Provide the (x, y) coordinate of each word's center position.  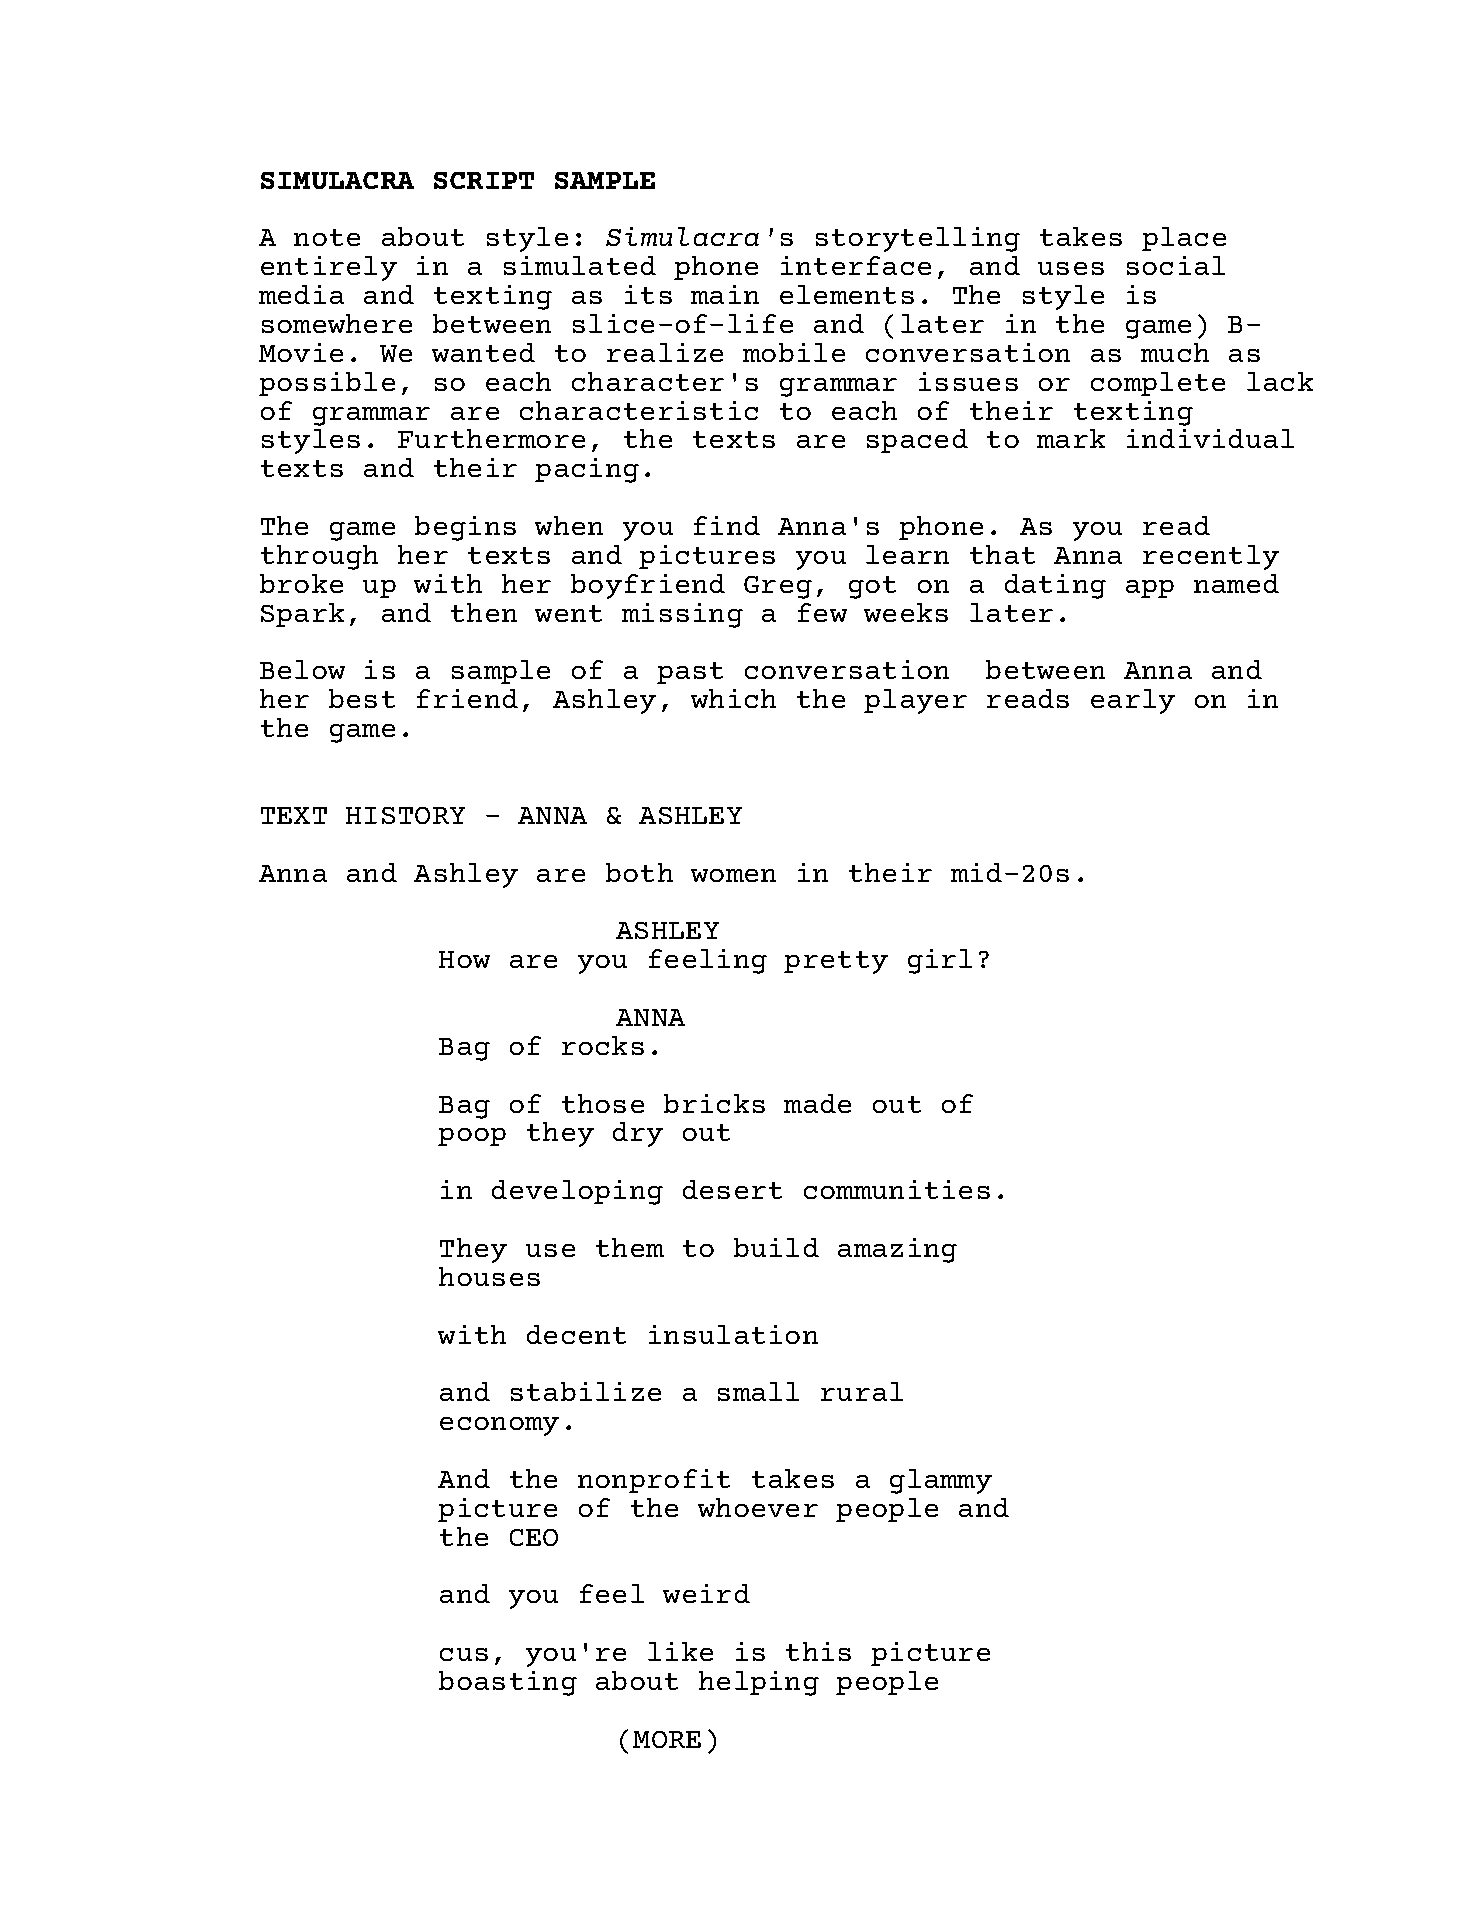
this (818, 1651)
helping (759, 1683)
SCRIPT (484, 180)
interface (856, 265)
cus (464, 1654)
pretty (836, 962)
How (464, 959)
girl (940, 961)
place (1184, 239)
